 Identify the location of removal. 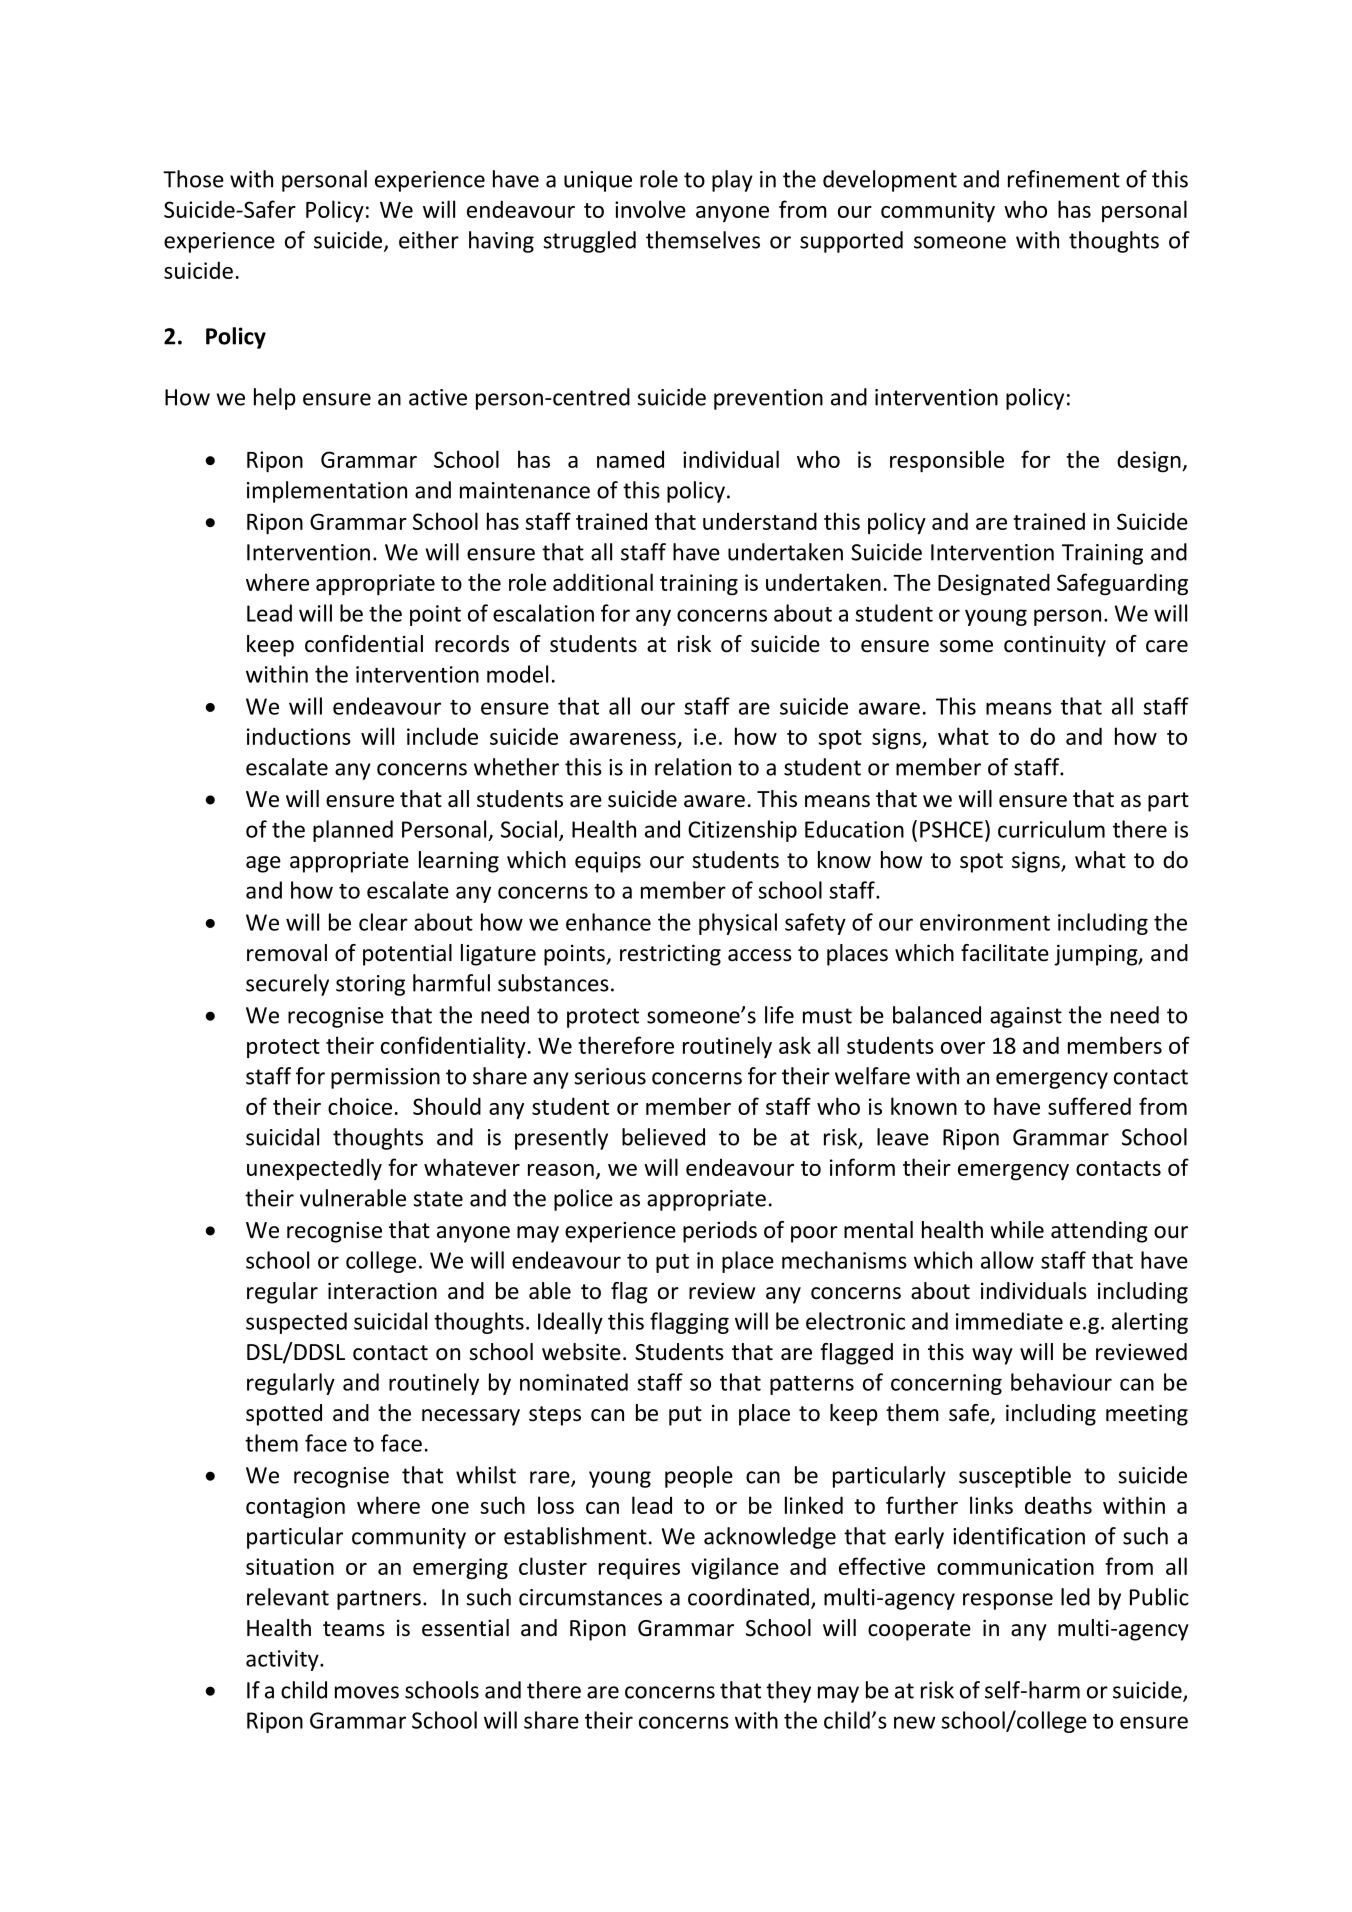
(287, 953).
